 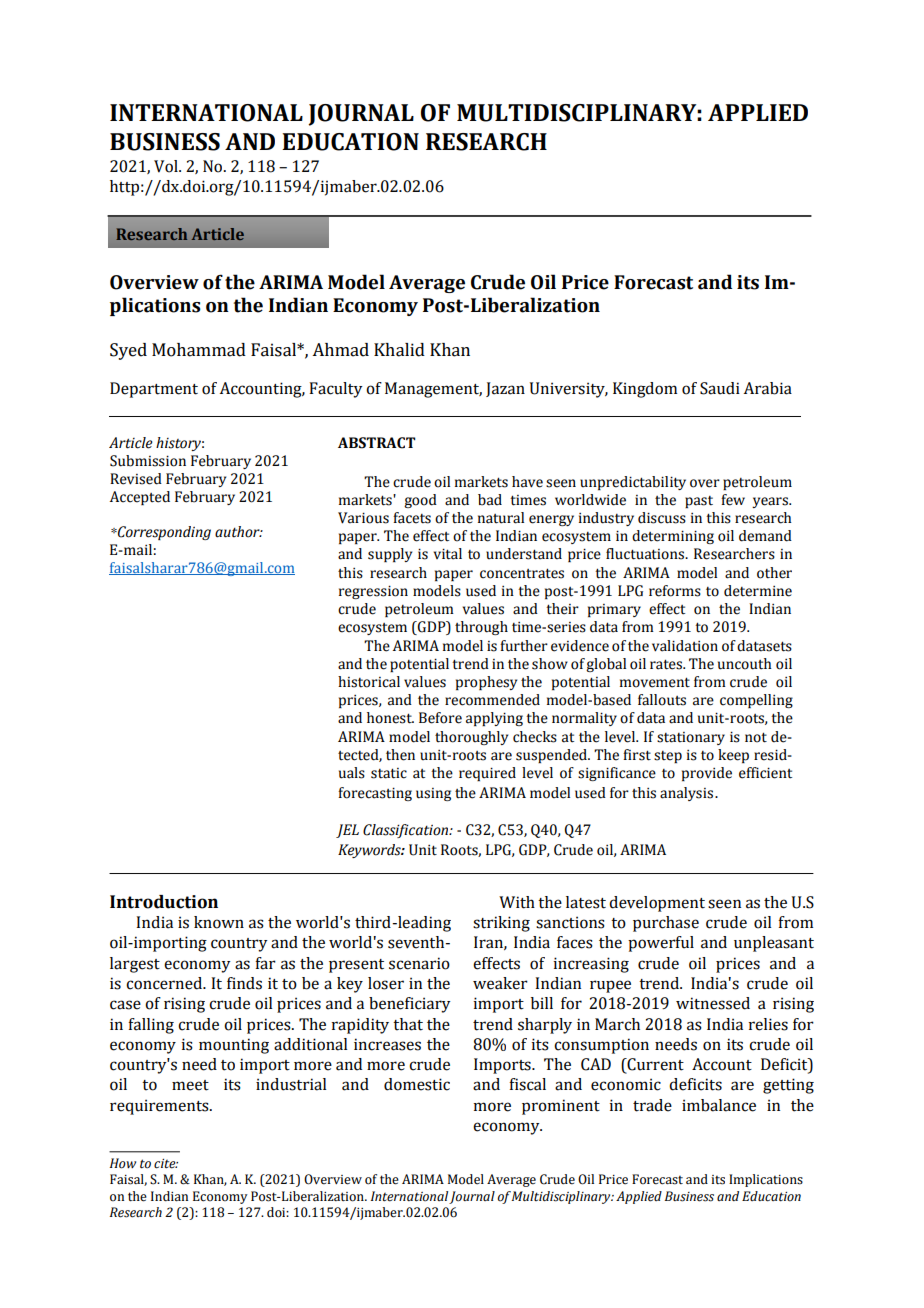 What do you see at coordinates (167, 166) in the screenshot?
I see `Vol` at bounding box center [167, 166].
